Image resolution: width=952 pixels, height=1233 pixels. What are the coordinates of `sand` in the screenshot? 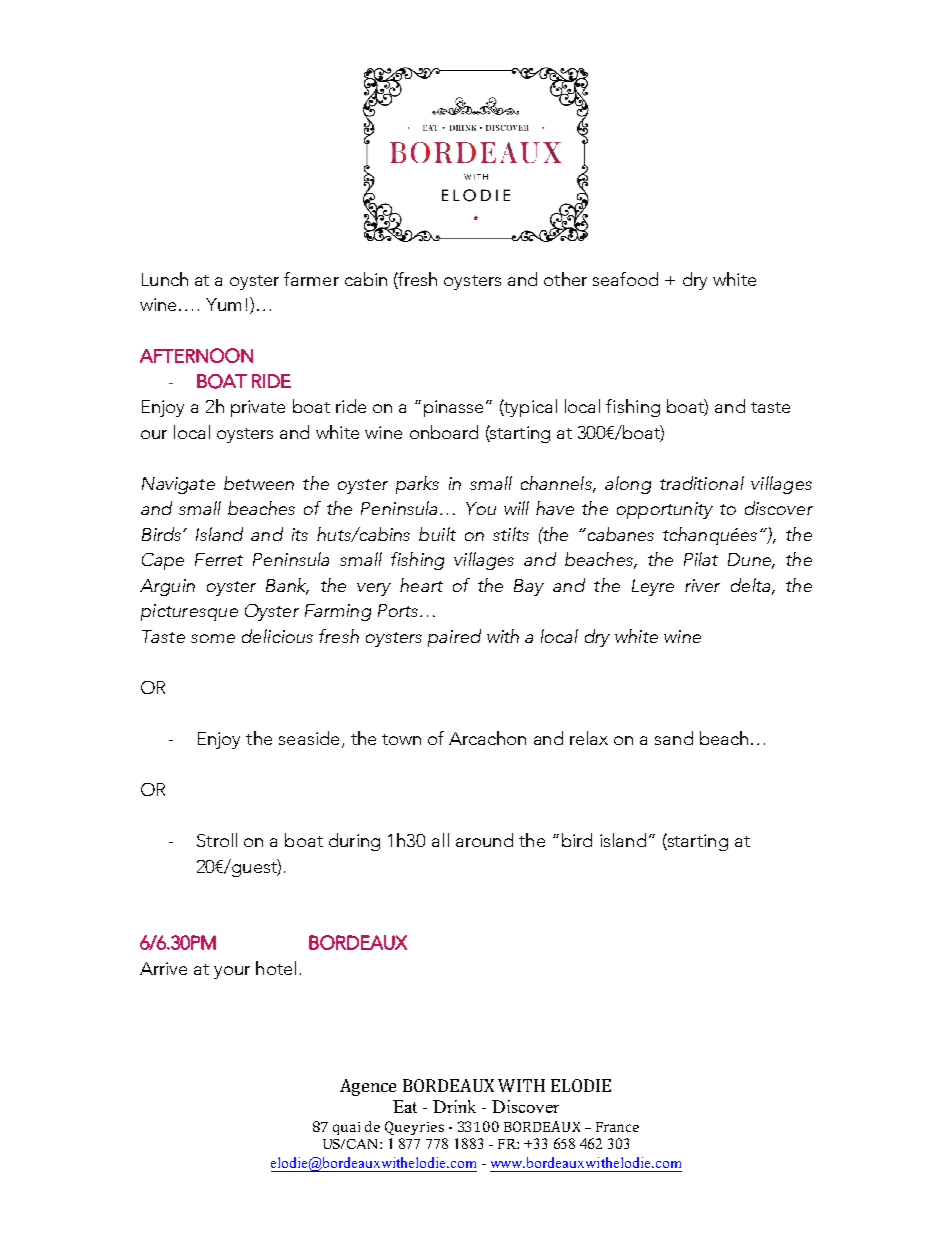 It's located at (674, 738).
